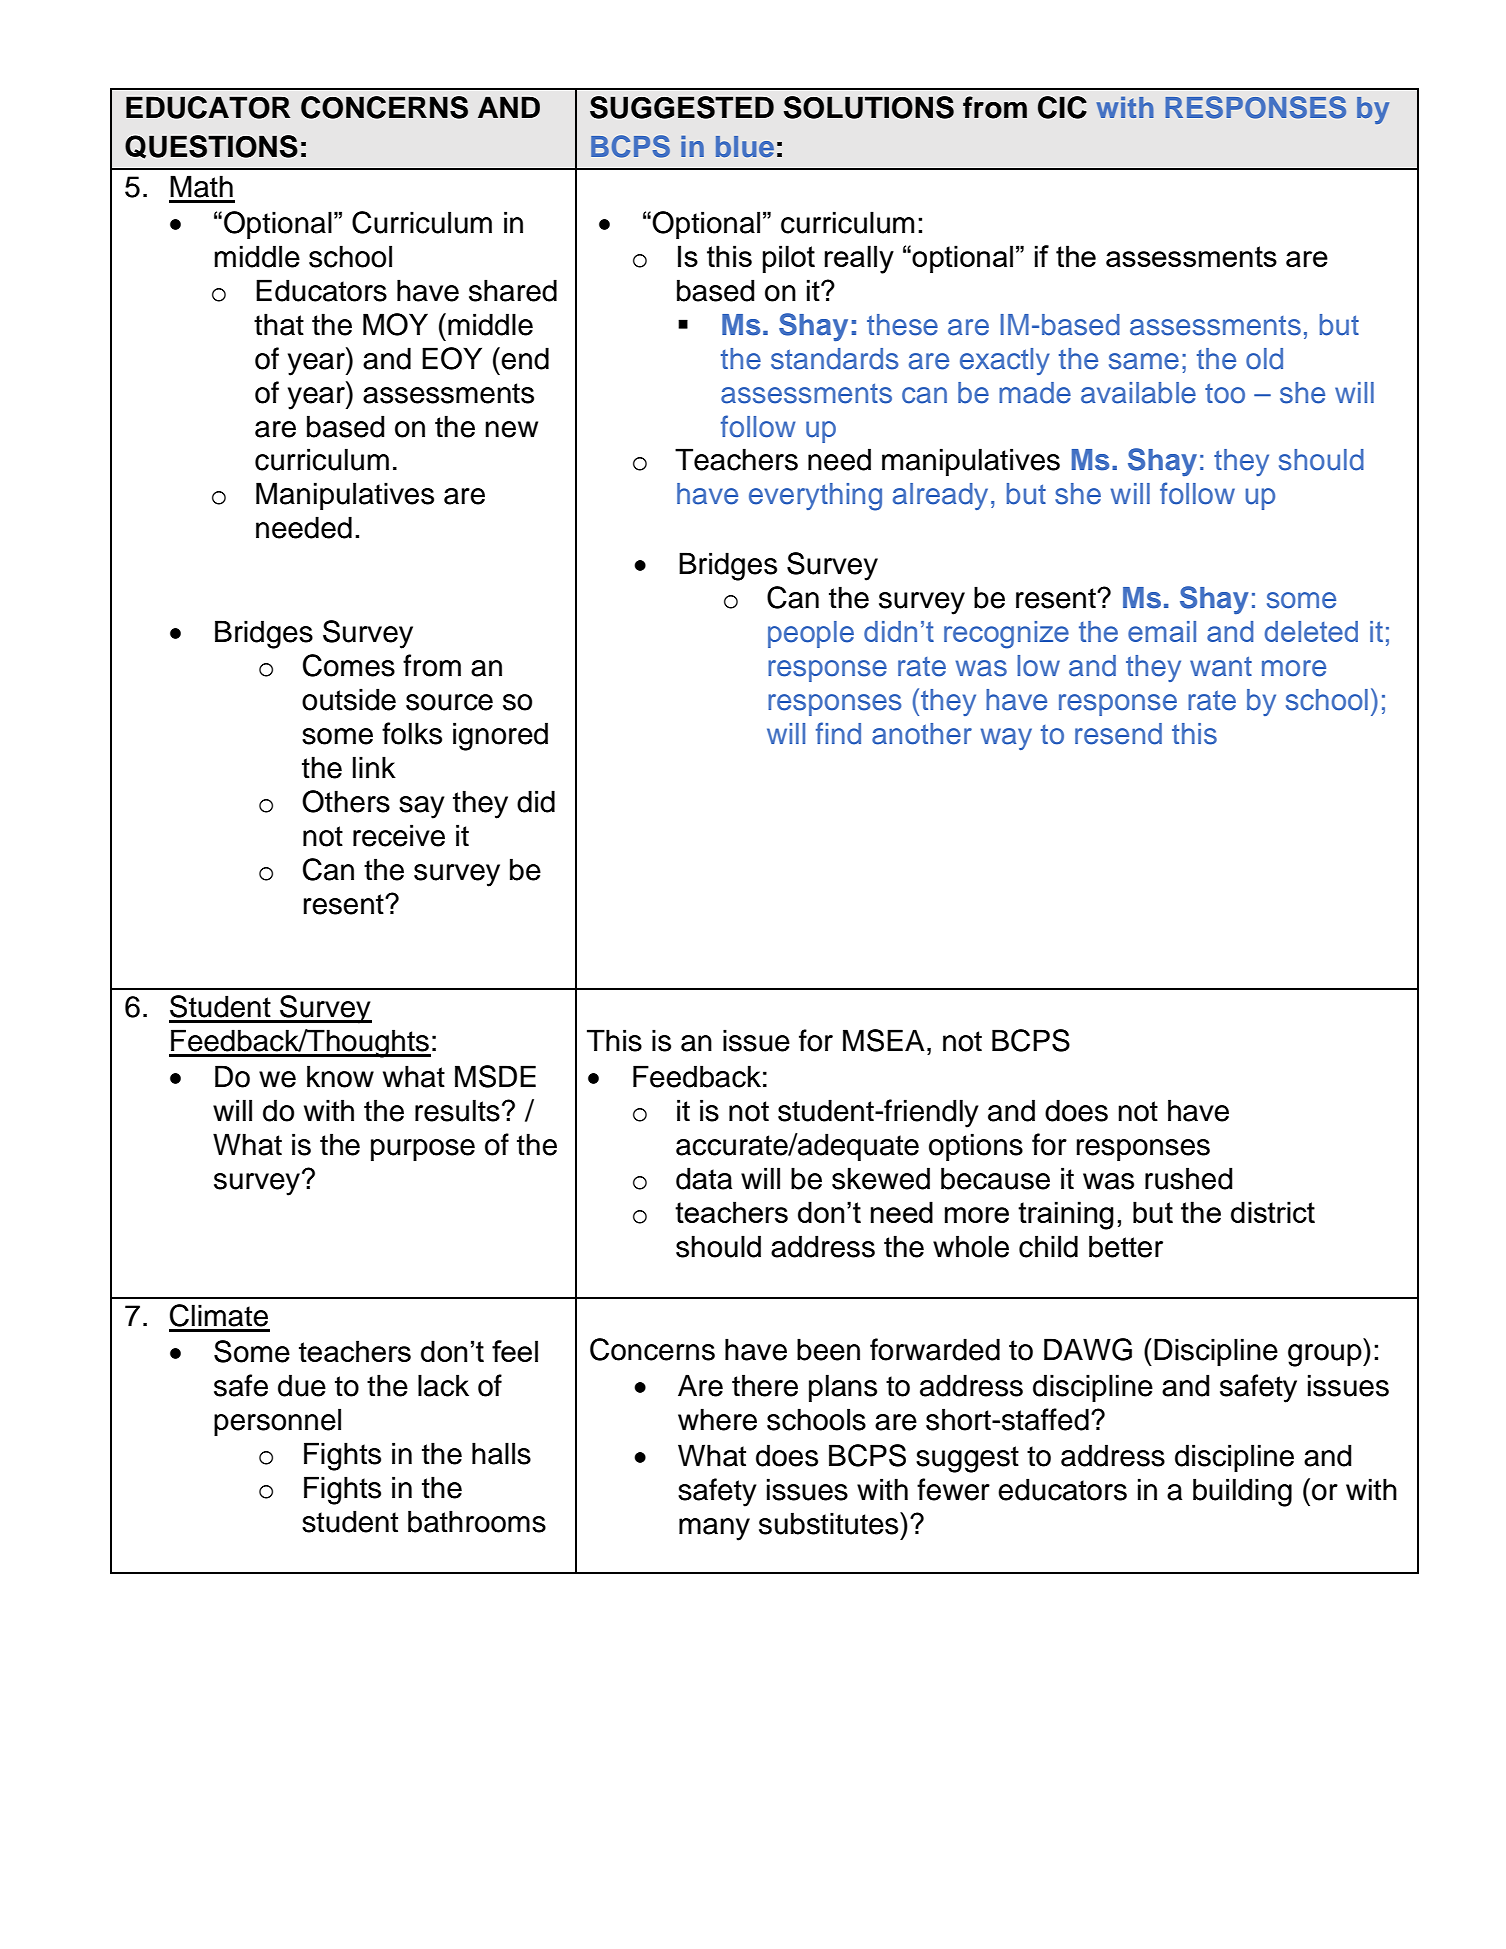 This page has height=1949, width=1506. I want to click on resend, so click(1118, 734).
